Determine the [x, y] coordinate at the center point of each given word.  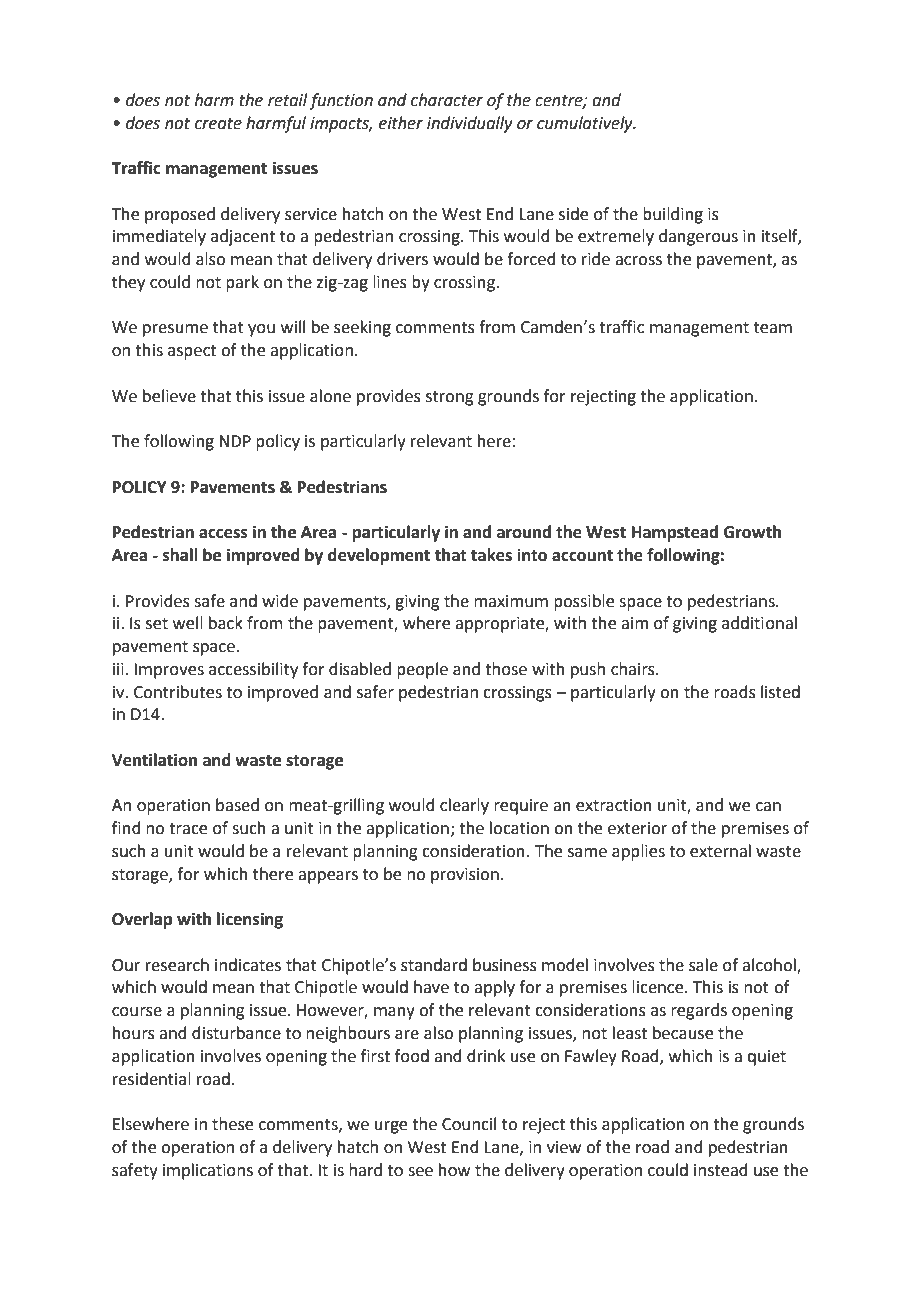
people [422, 670]
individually [470, 124]
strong [450, 398]
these [232, 1124]
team [773, 328]
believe [169, 396]
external [720, 851]
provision [465, 876]
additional [759, 623]
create [218, 124]
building [673, 215]
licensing [250, 920]
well [188, 623]
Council [469, 1124]
